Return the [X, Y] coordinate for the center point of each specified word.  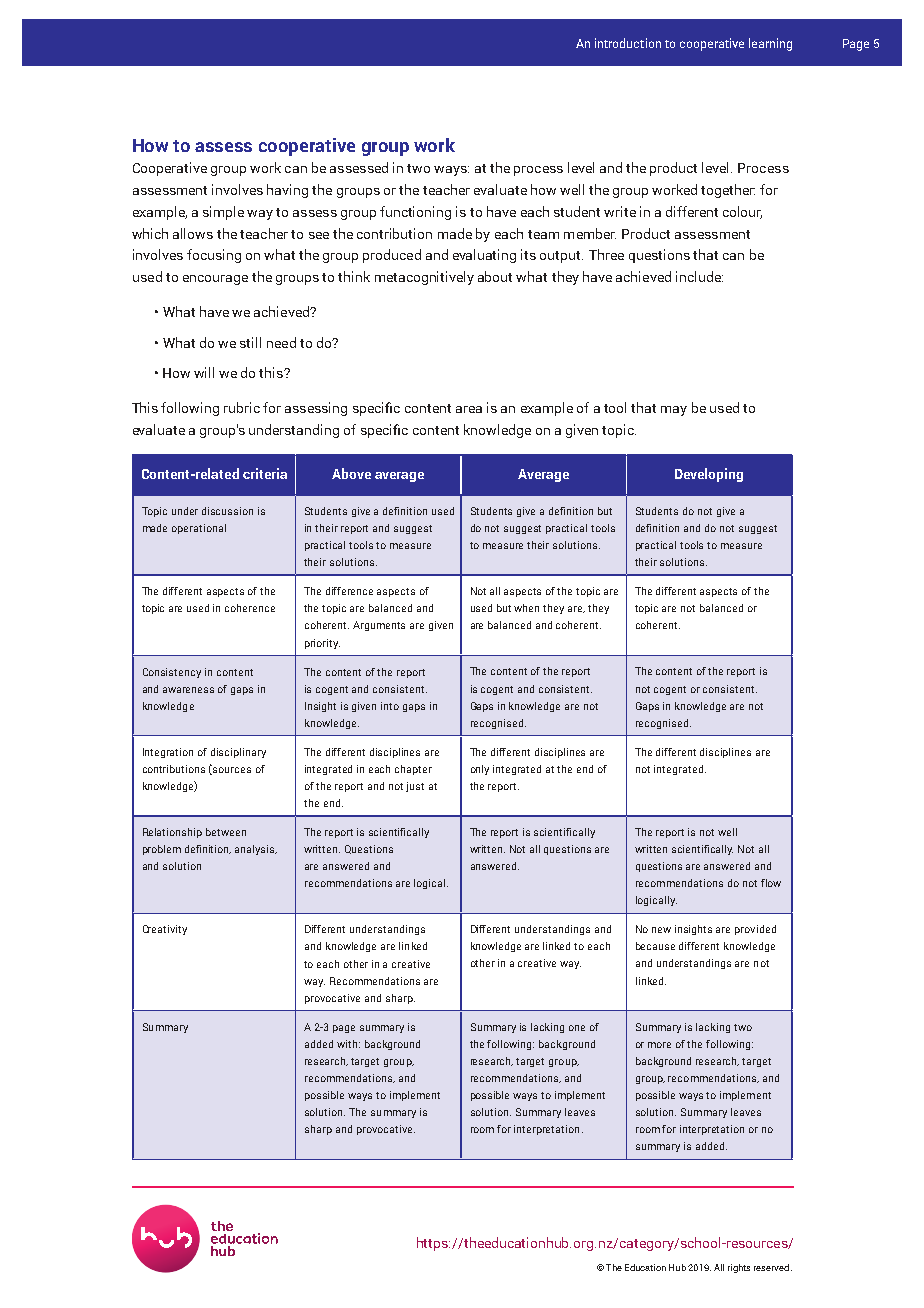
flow [771, 883]
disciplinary [238, 753]
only [480, 770]
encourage [215, 280]
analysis [256, 850]
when [526, 608]
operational [199, 529]
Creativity [165, 930]
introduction [628, 43]
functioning [415, 213]
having [287, 191]
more [659, 1045]
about [495, 276]
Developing [709, 475]
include [699, 276]
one [577, 1028]
